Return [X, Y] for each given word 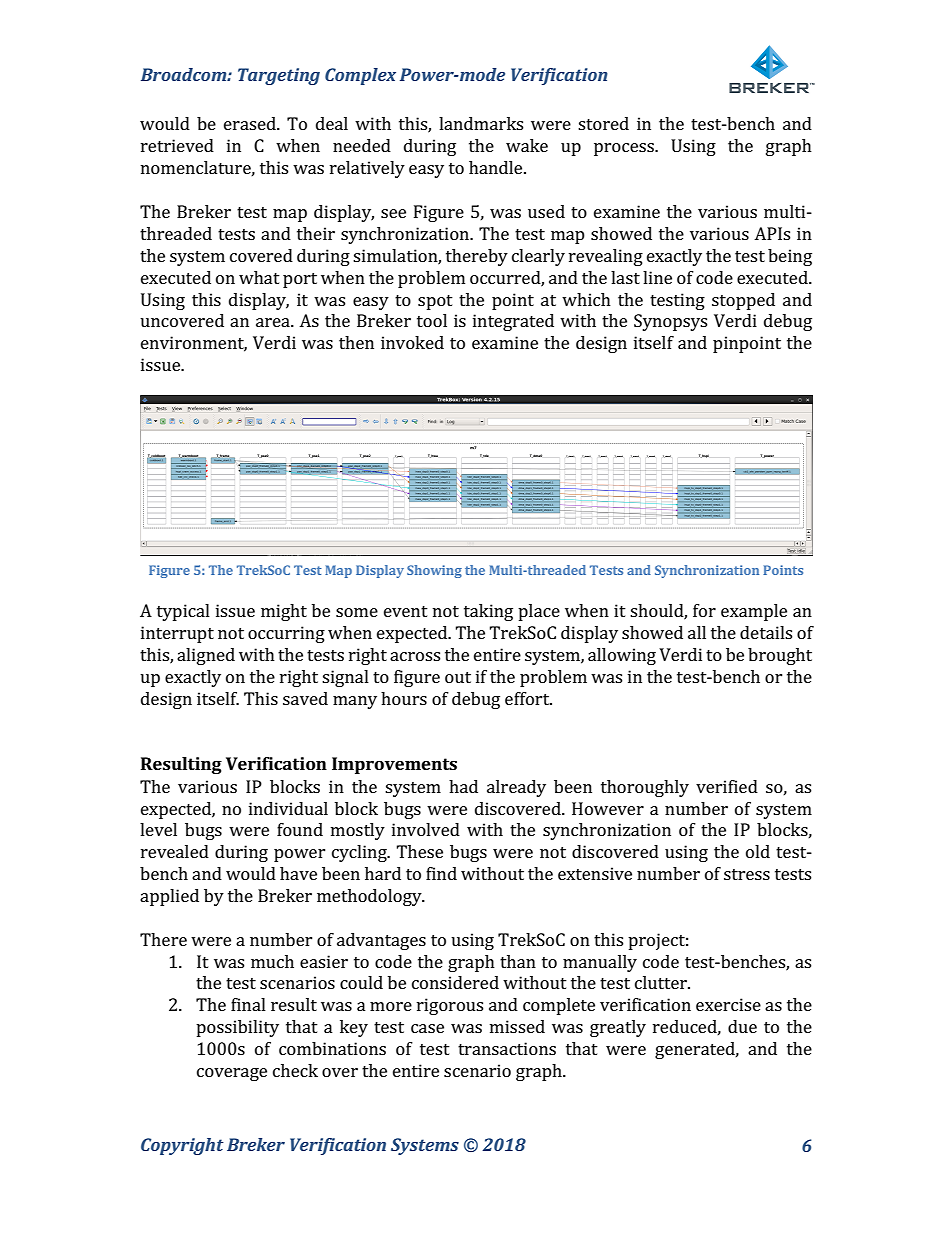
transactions [507, 1048]
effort [528, 698]
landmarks [481, 123]
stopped [743, 301]
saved [305, 698]
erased [251, 123]
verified [727, 786]
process [625, 149]
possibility [237, 1028]
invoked [412, 342]
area [274, 322]
